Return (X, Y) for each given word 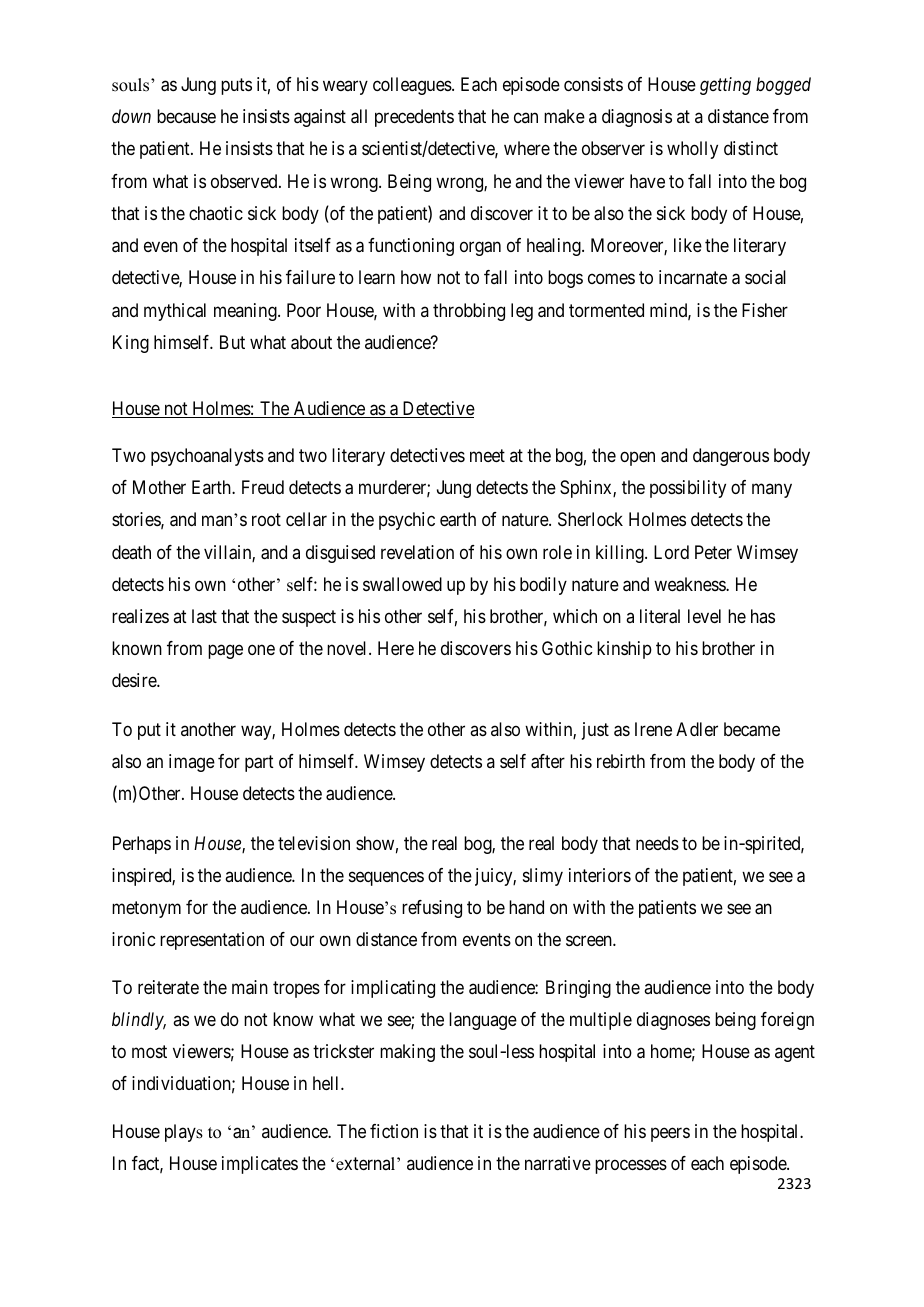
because (186, 116)
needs (657, 843)
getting (725, 86)
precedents (414, 118)
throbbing (469, 312)
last (204, 616)
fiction (394, 1131)
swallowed (402, 584)
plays (184, 1133)
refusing (432, 909)
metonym (146, 909)
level (704, 616)
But (232, 342)
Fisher (765, 310)
